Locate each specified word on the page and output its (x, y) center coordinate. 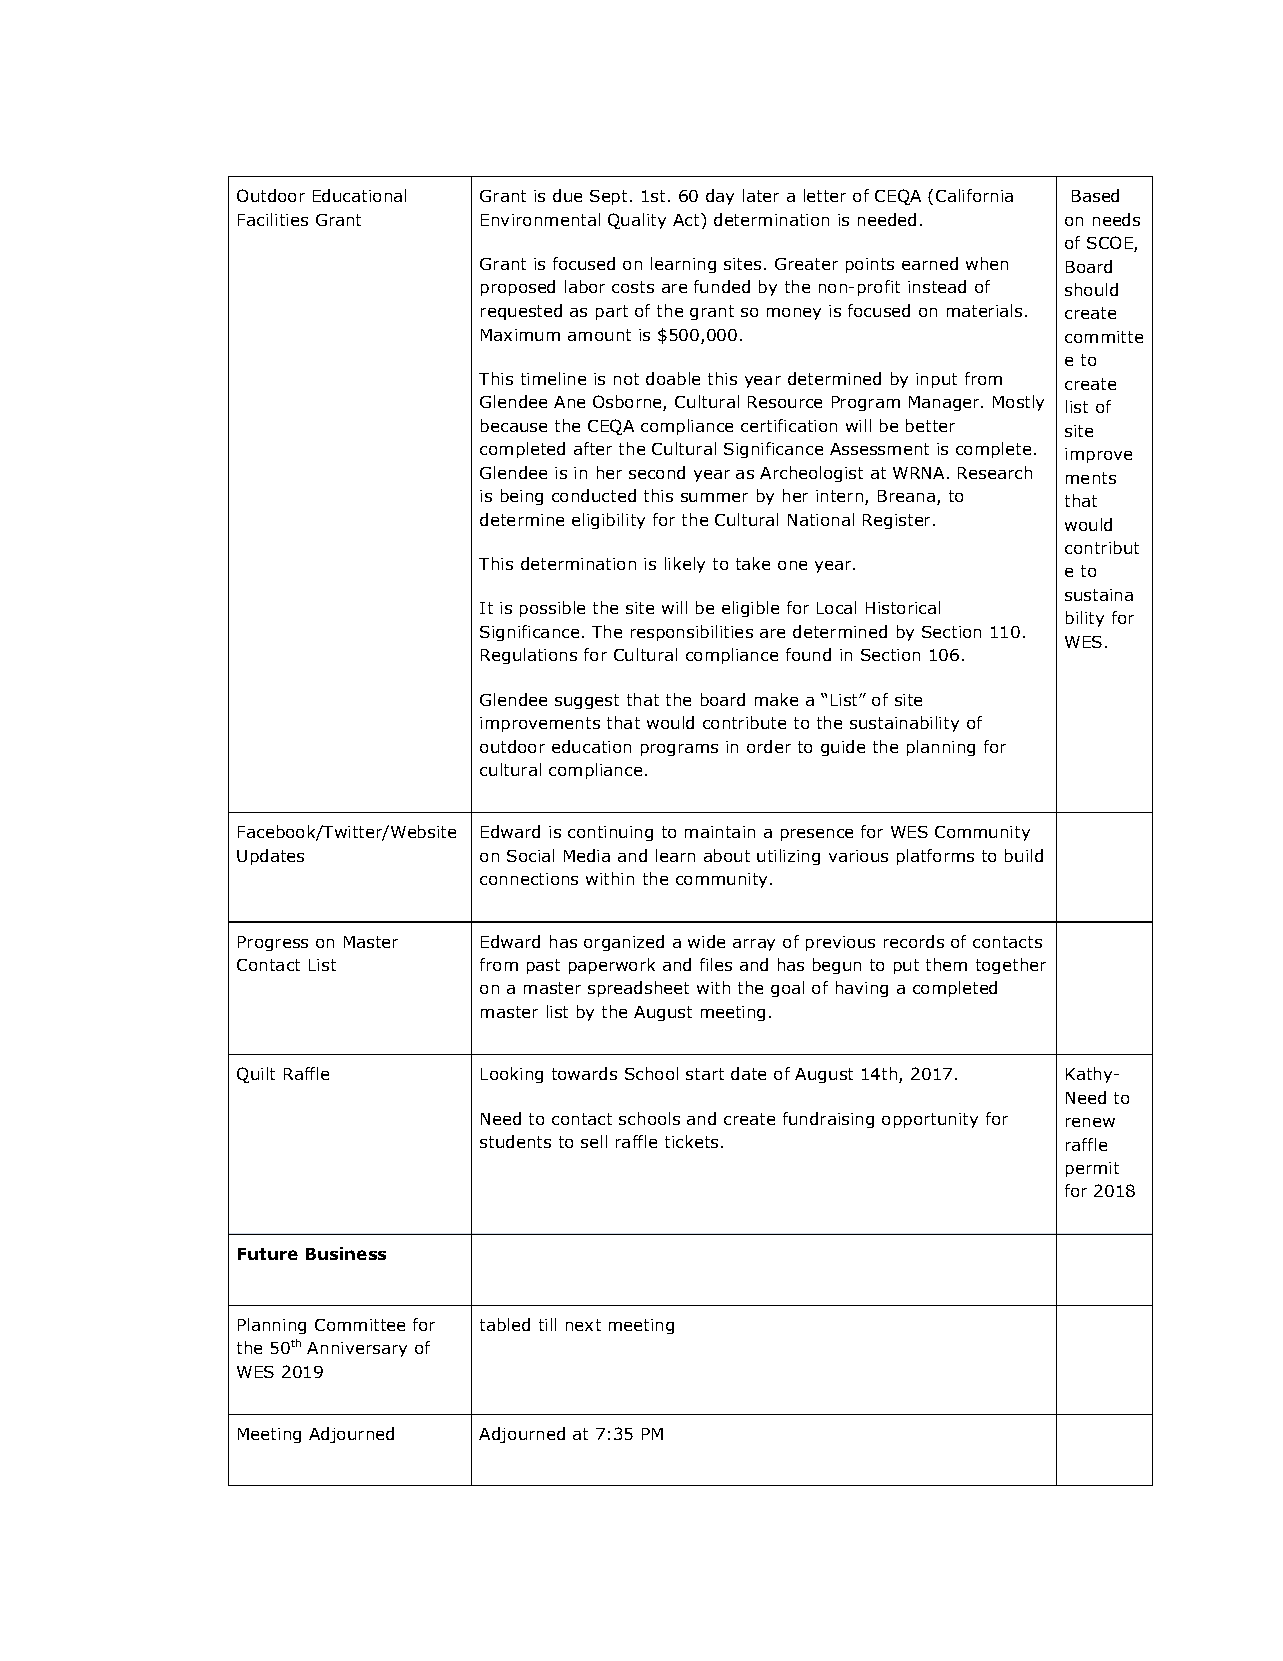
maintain (720, 832)
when (987, 263)
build (1024, 855)
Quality (637, 221)
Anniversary (357, 1349)
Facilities (273, 219)
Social (530, 855)
